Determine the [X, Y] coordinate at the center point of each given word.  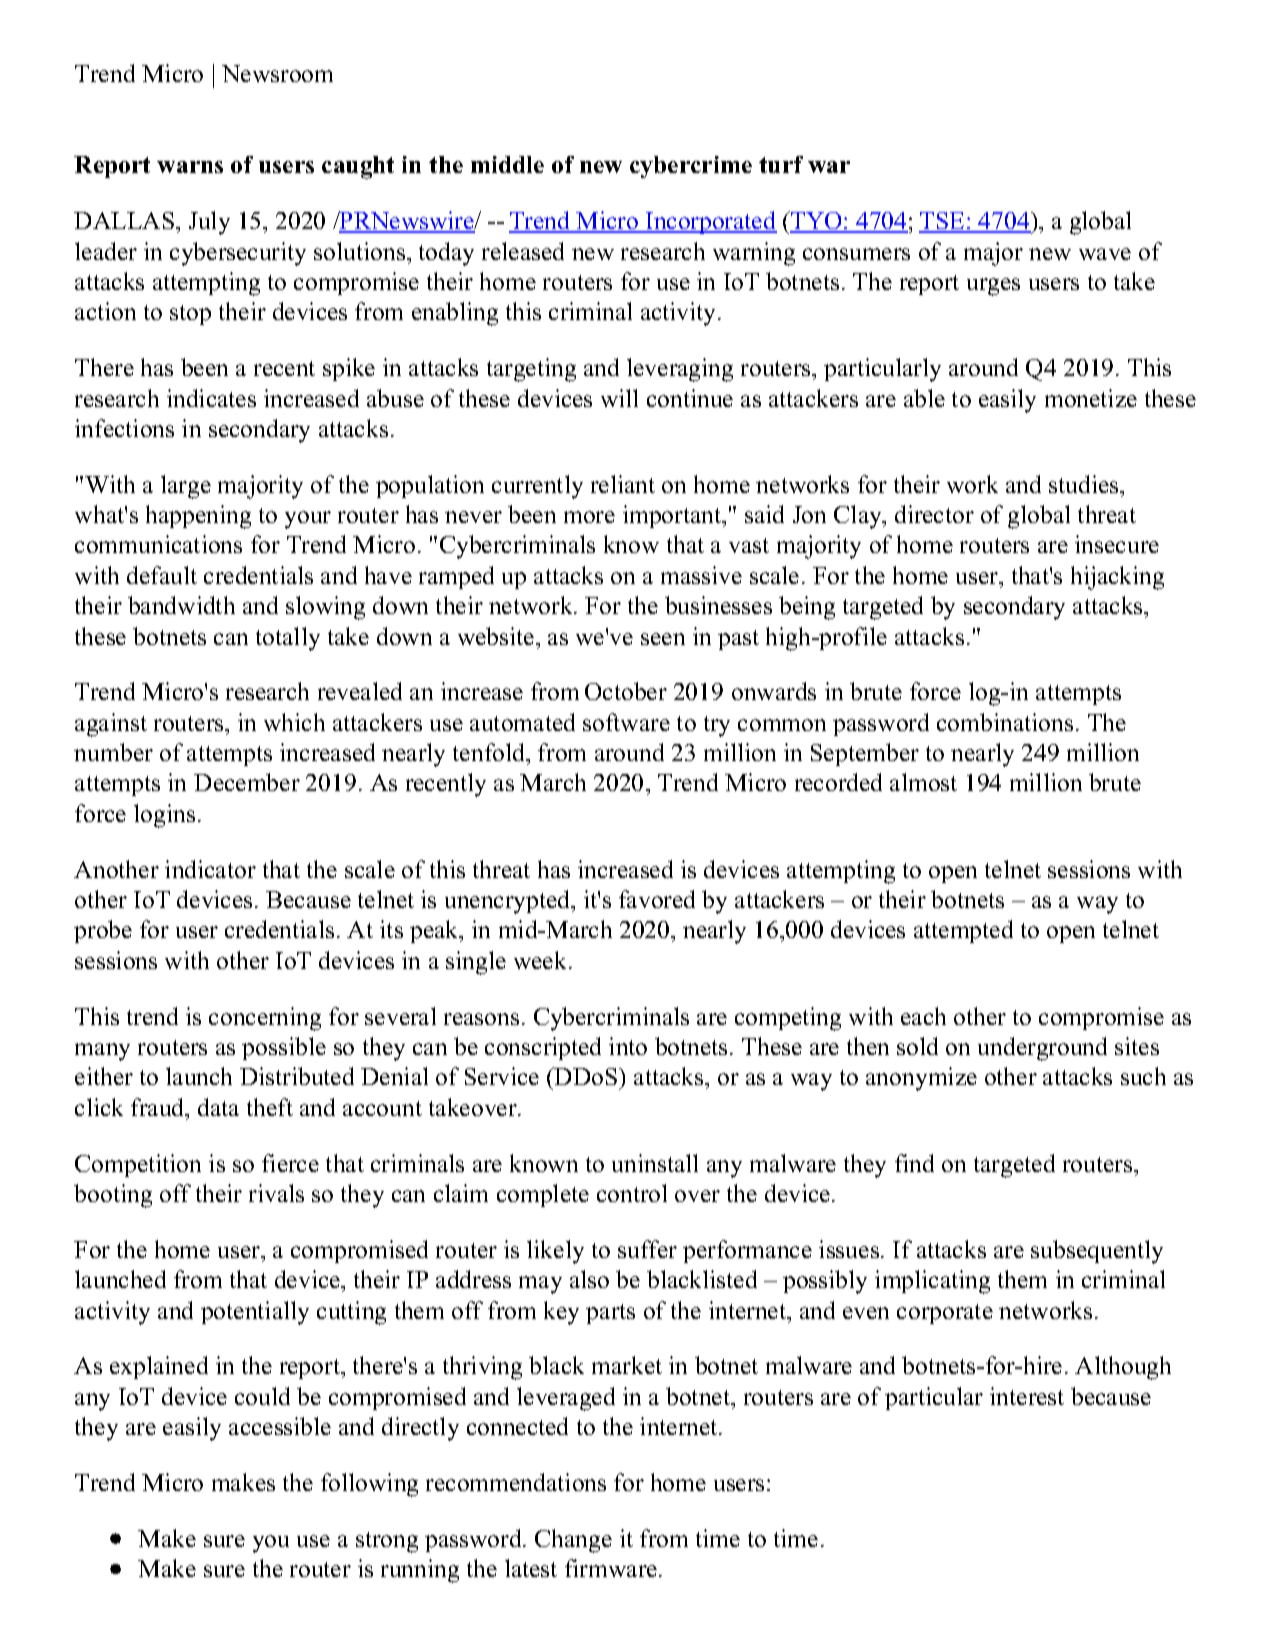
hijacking [1117, 578]
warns [190, 167]
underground [1042, 1049]
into [628, 1046]
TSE [943, 222]
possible [284, 1048]
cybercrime [691, 167]
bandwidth [181, 605]
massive [701, 575]
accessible [280, 1426]
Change [573, 1541]
